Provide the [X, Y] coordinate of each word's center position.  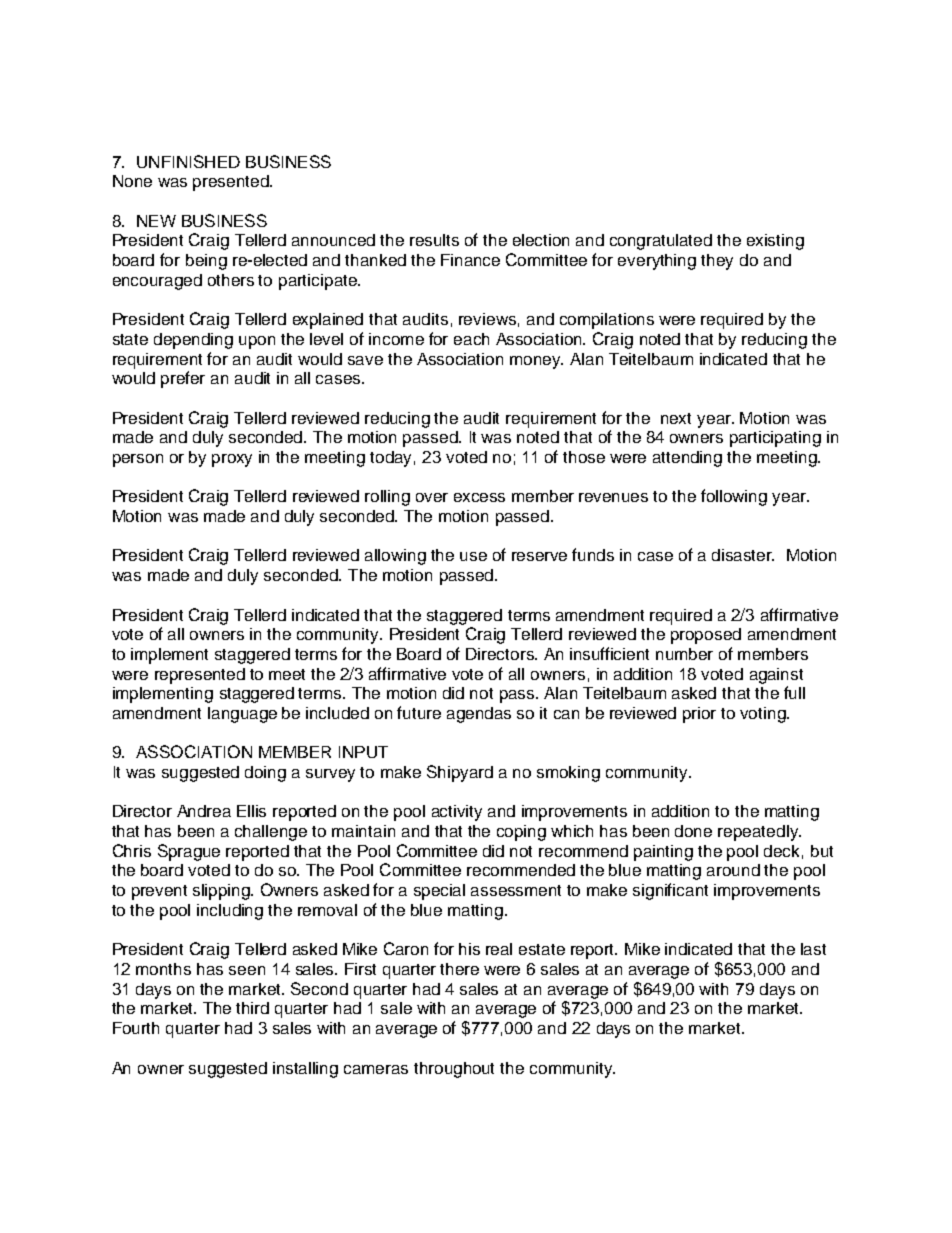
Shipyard [460, 773]
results [434, 240]
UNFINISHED [188, 161]
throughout [454, 1070]
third [252, 1008]
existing [775, 242]
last [813, 949]
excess [479, 497]
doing [265, 774]
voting [764, 715]
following [734, 497]
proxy [232, 460]
